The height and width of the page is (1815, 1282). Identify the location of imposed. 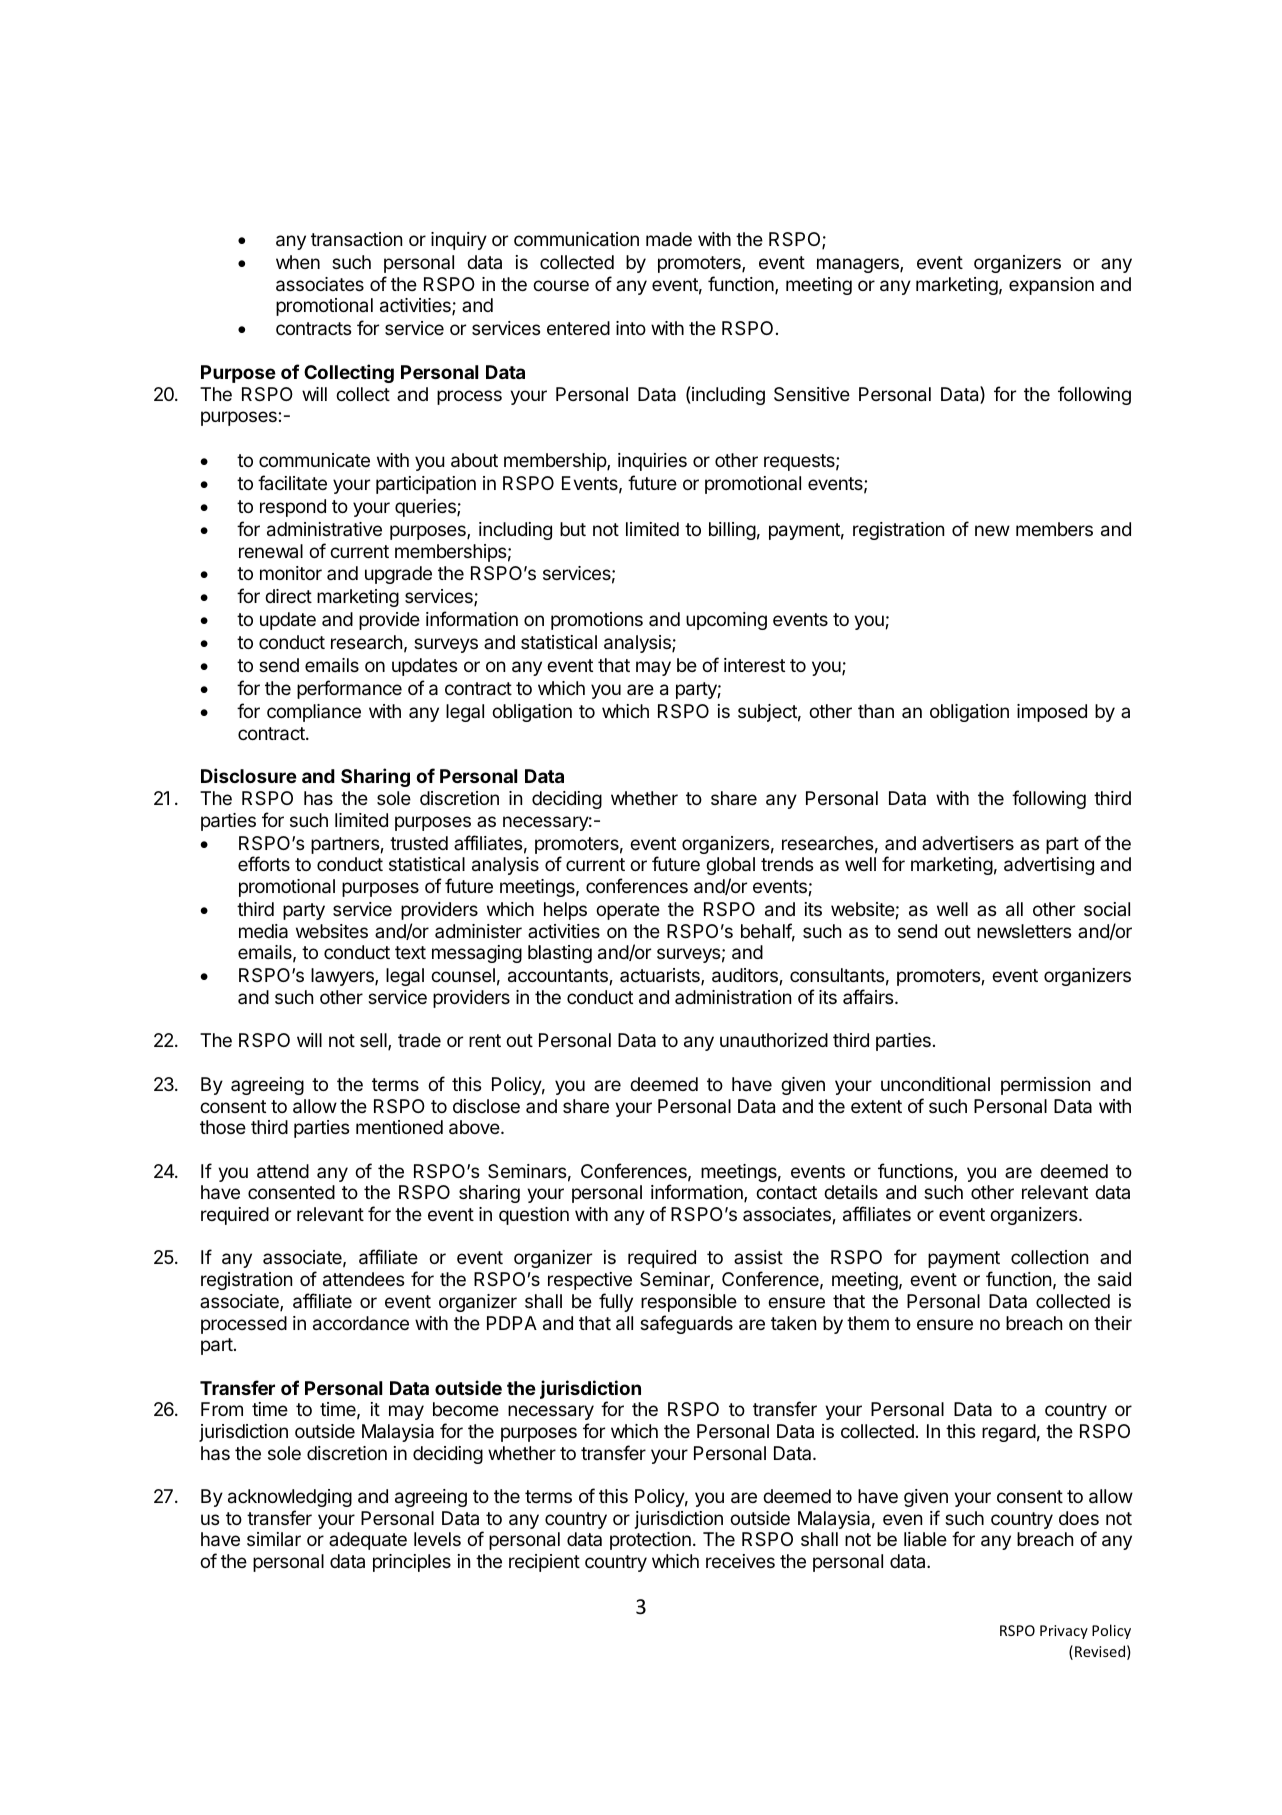
(1052, 713).
